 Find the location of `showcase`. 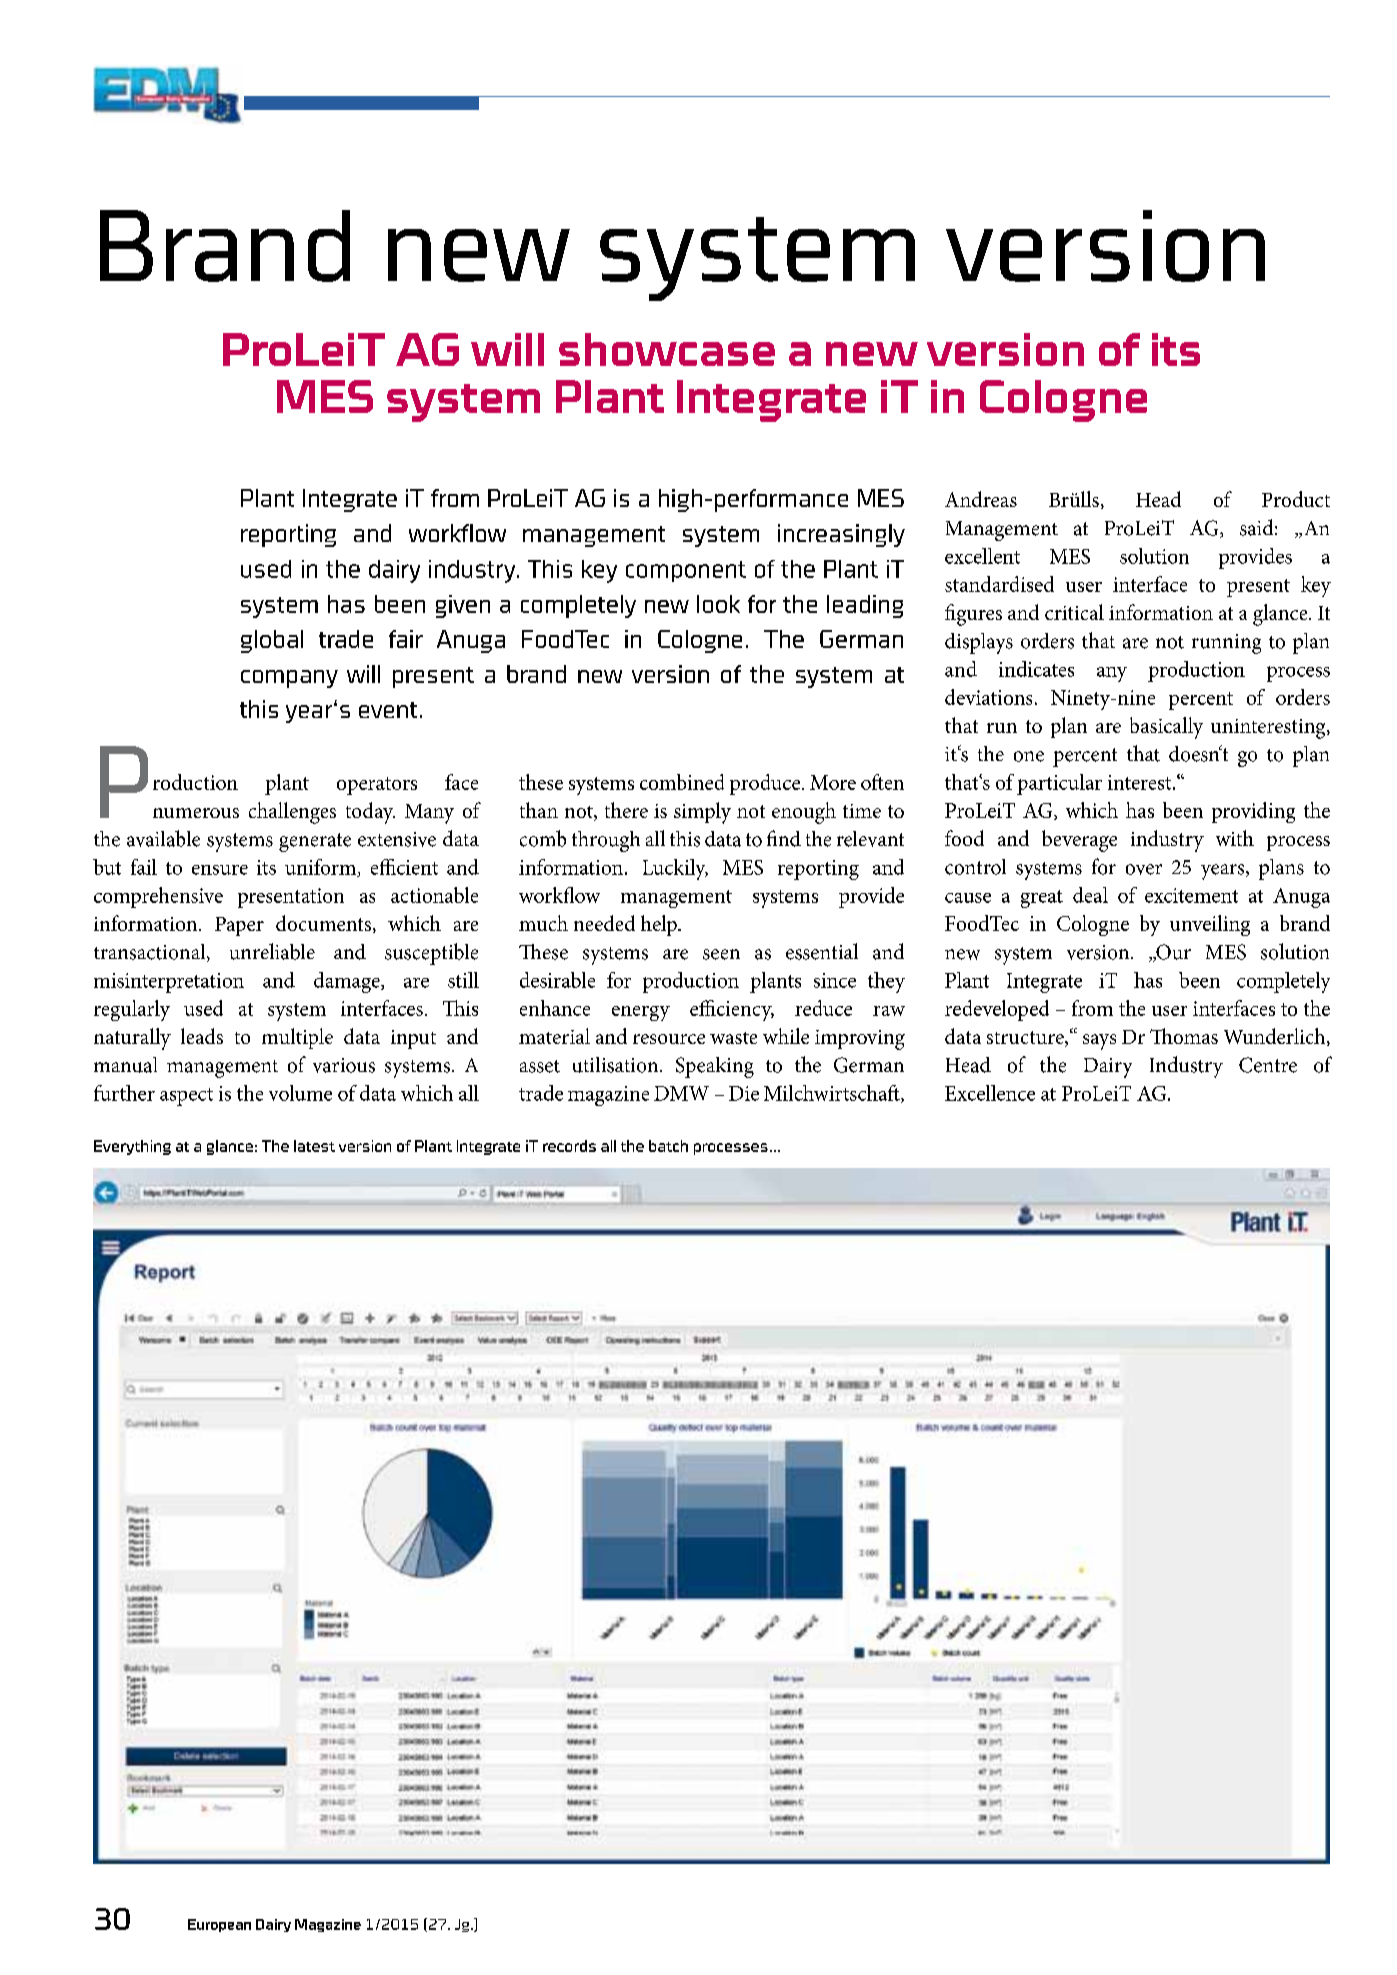

showcase is located at coordinates (667, 349).
